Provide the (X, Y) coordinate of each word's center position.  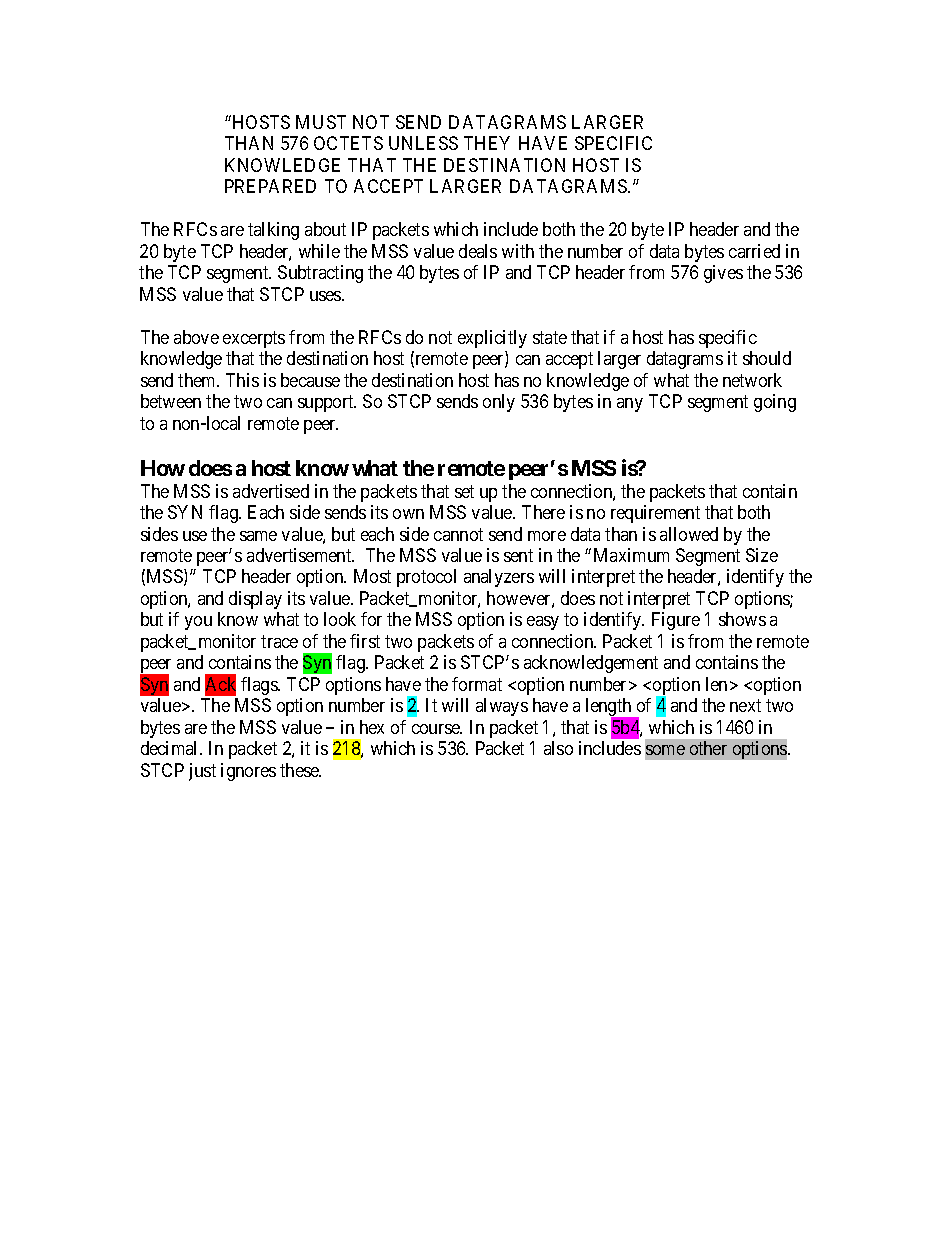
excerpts (254, 339)
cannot (458, 534)
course (437, 729)
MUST (321, 122)
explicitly (492, 339)
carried (754, 251)
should (767, 358)
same (258, 536)
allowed (689, 534)
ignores (248, 772)
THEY (487, 143)
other (708, 748)
